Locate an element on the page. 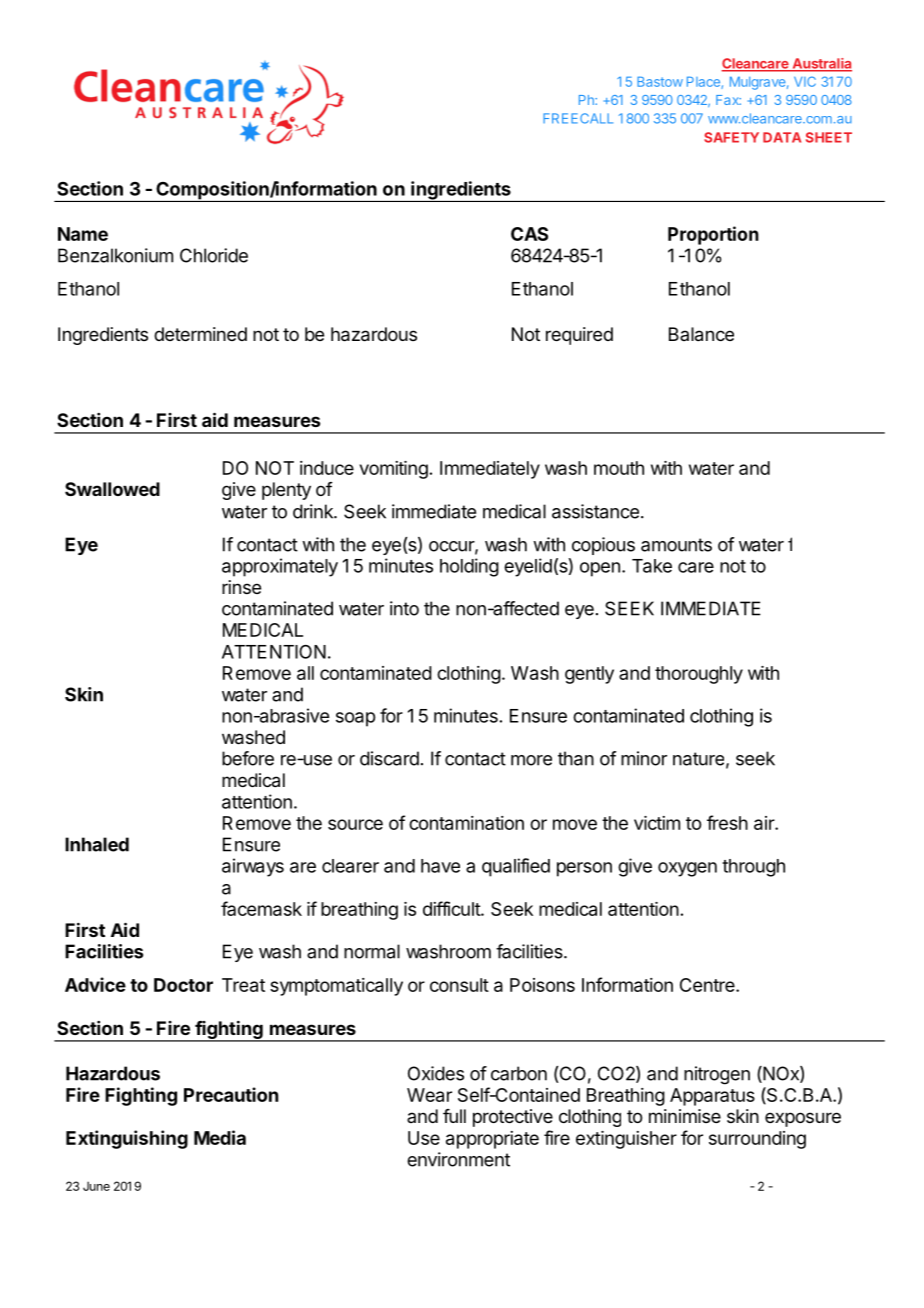  mouth is located at coordinates (619, 468).
